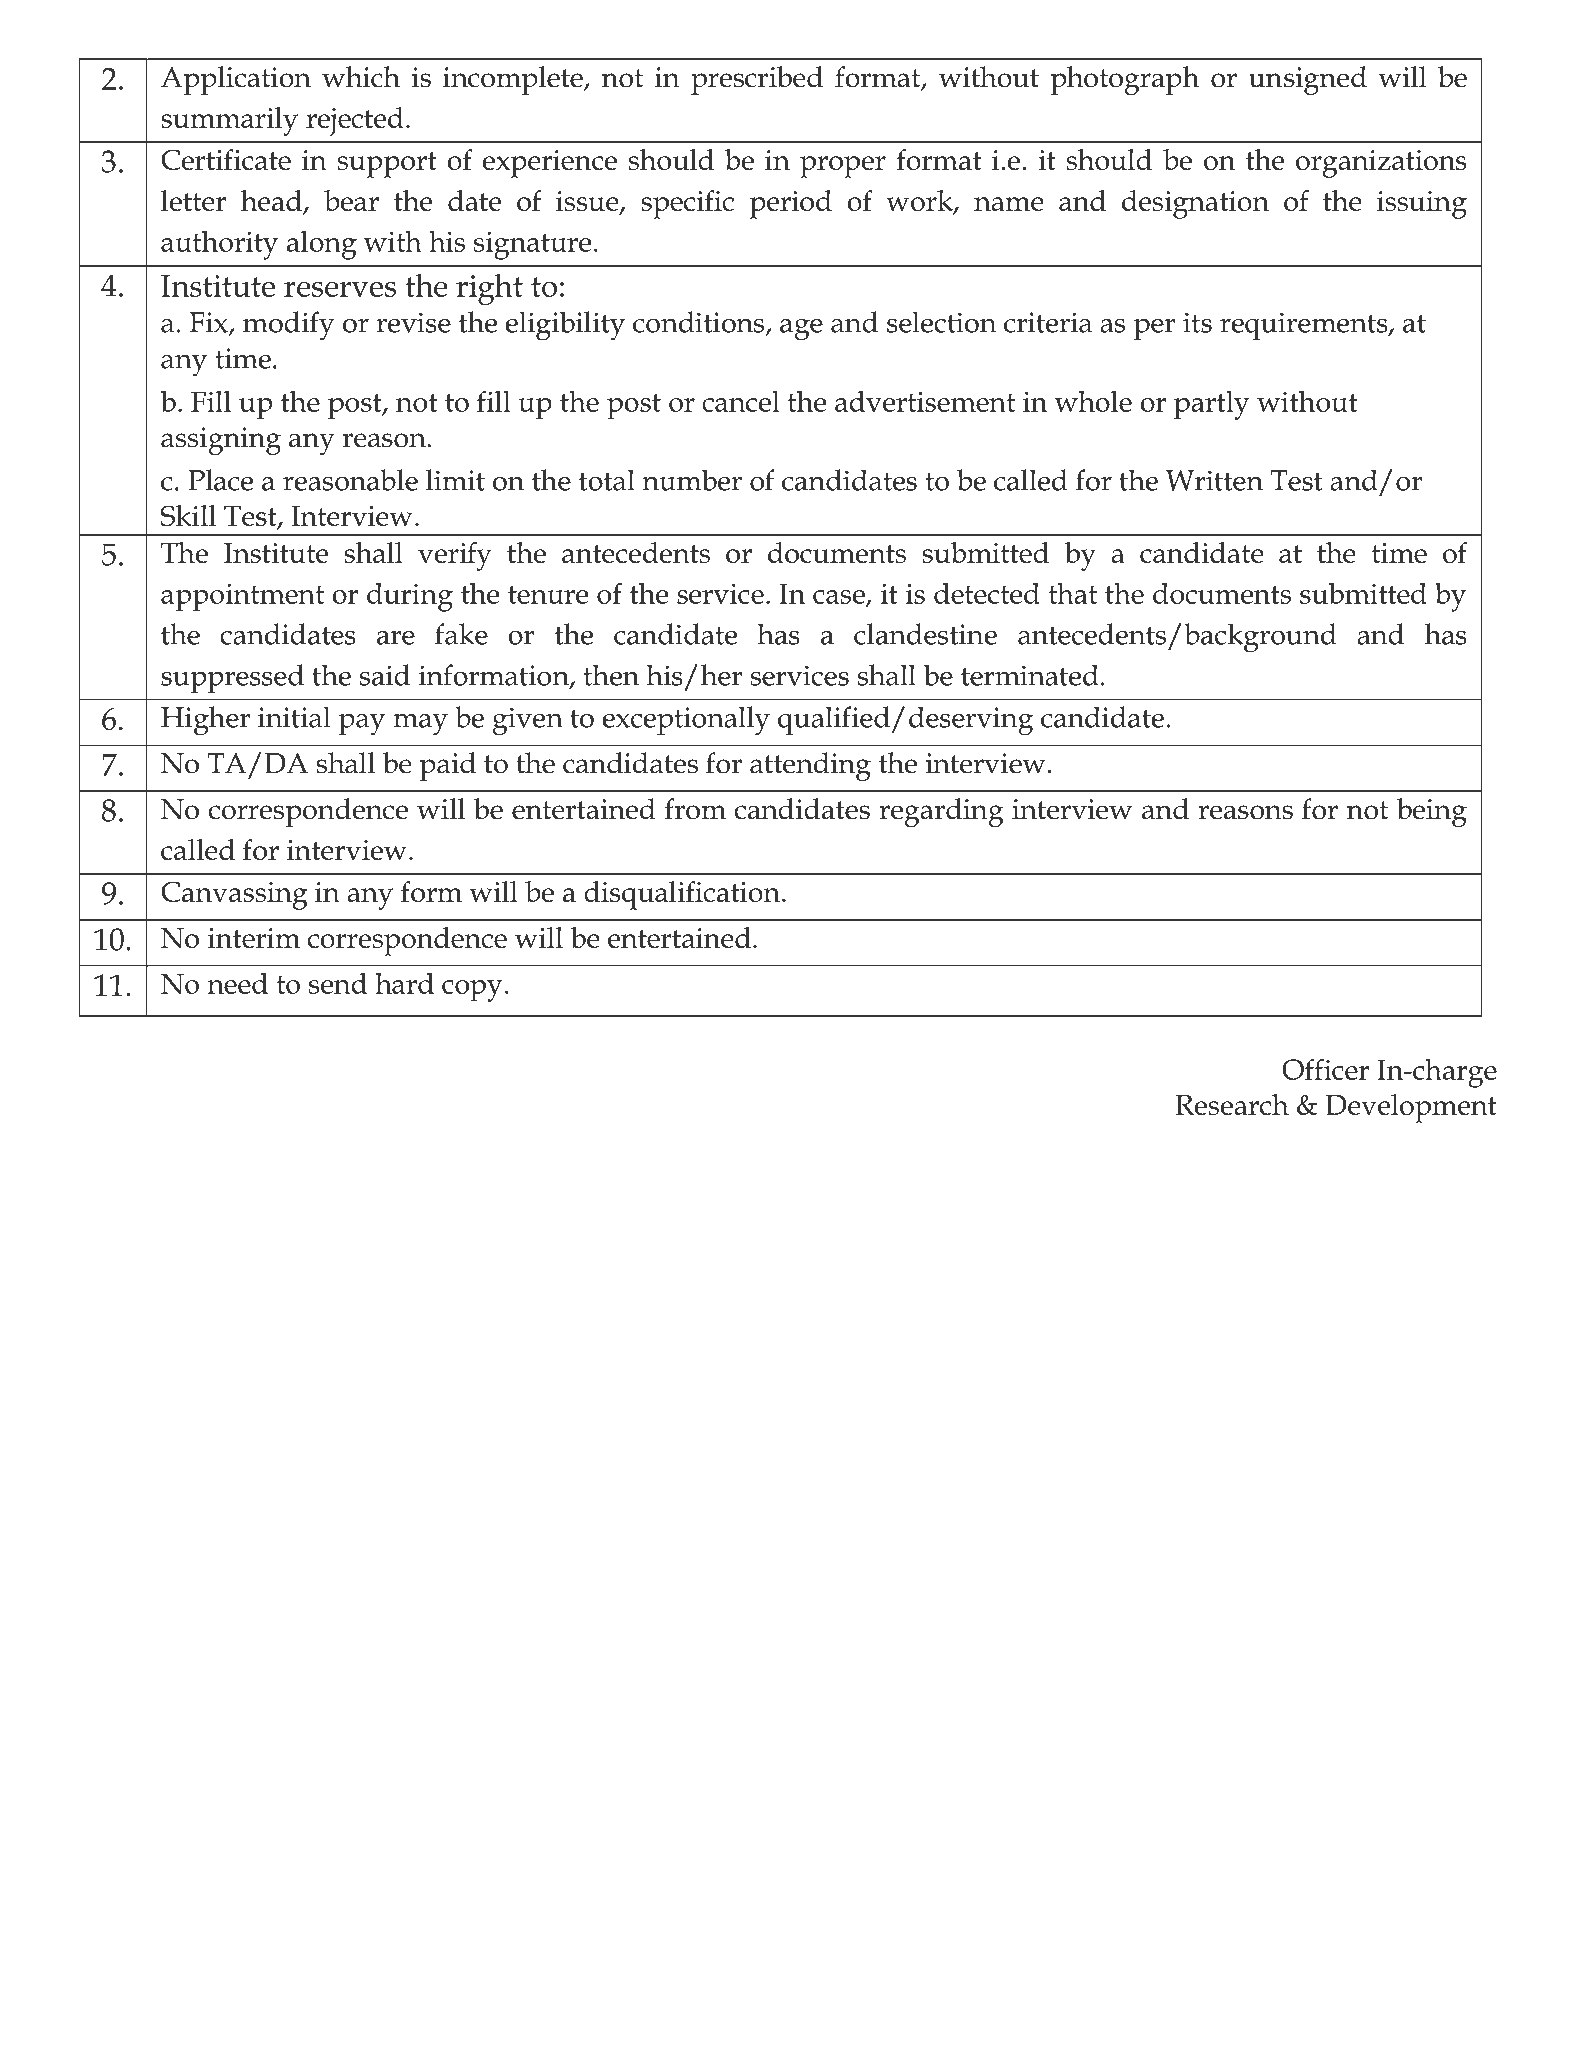 The image size is (1590, 2057). What do you see at coordinates (340, 289) in the page?
I see `reserves` at bounding box center [340, 289].
